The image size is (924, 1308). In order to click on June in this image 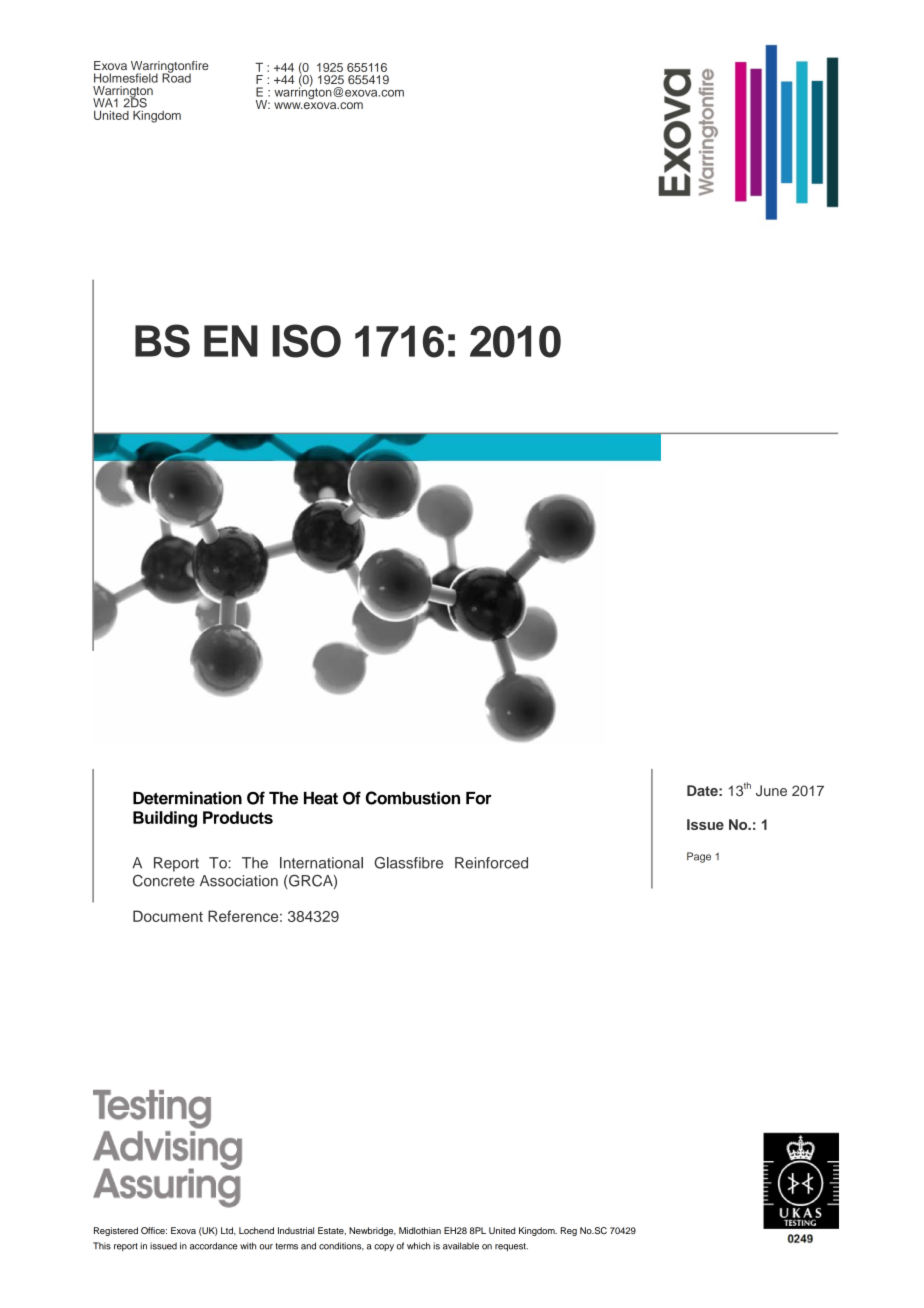, I will do `click(771, 790)`.
